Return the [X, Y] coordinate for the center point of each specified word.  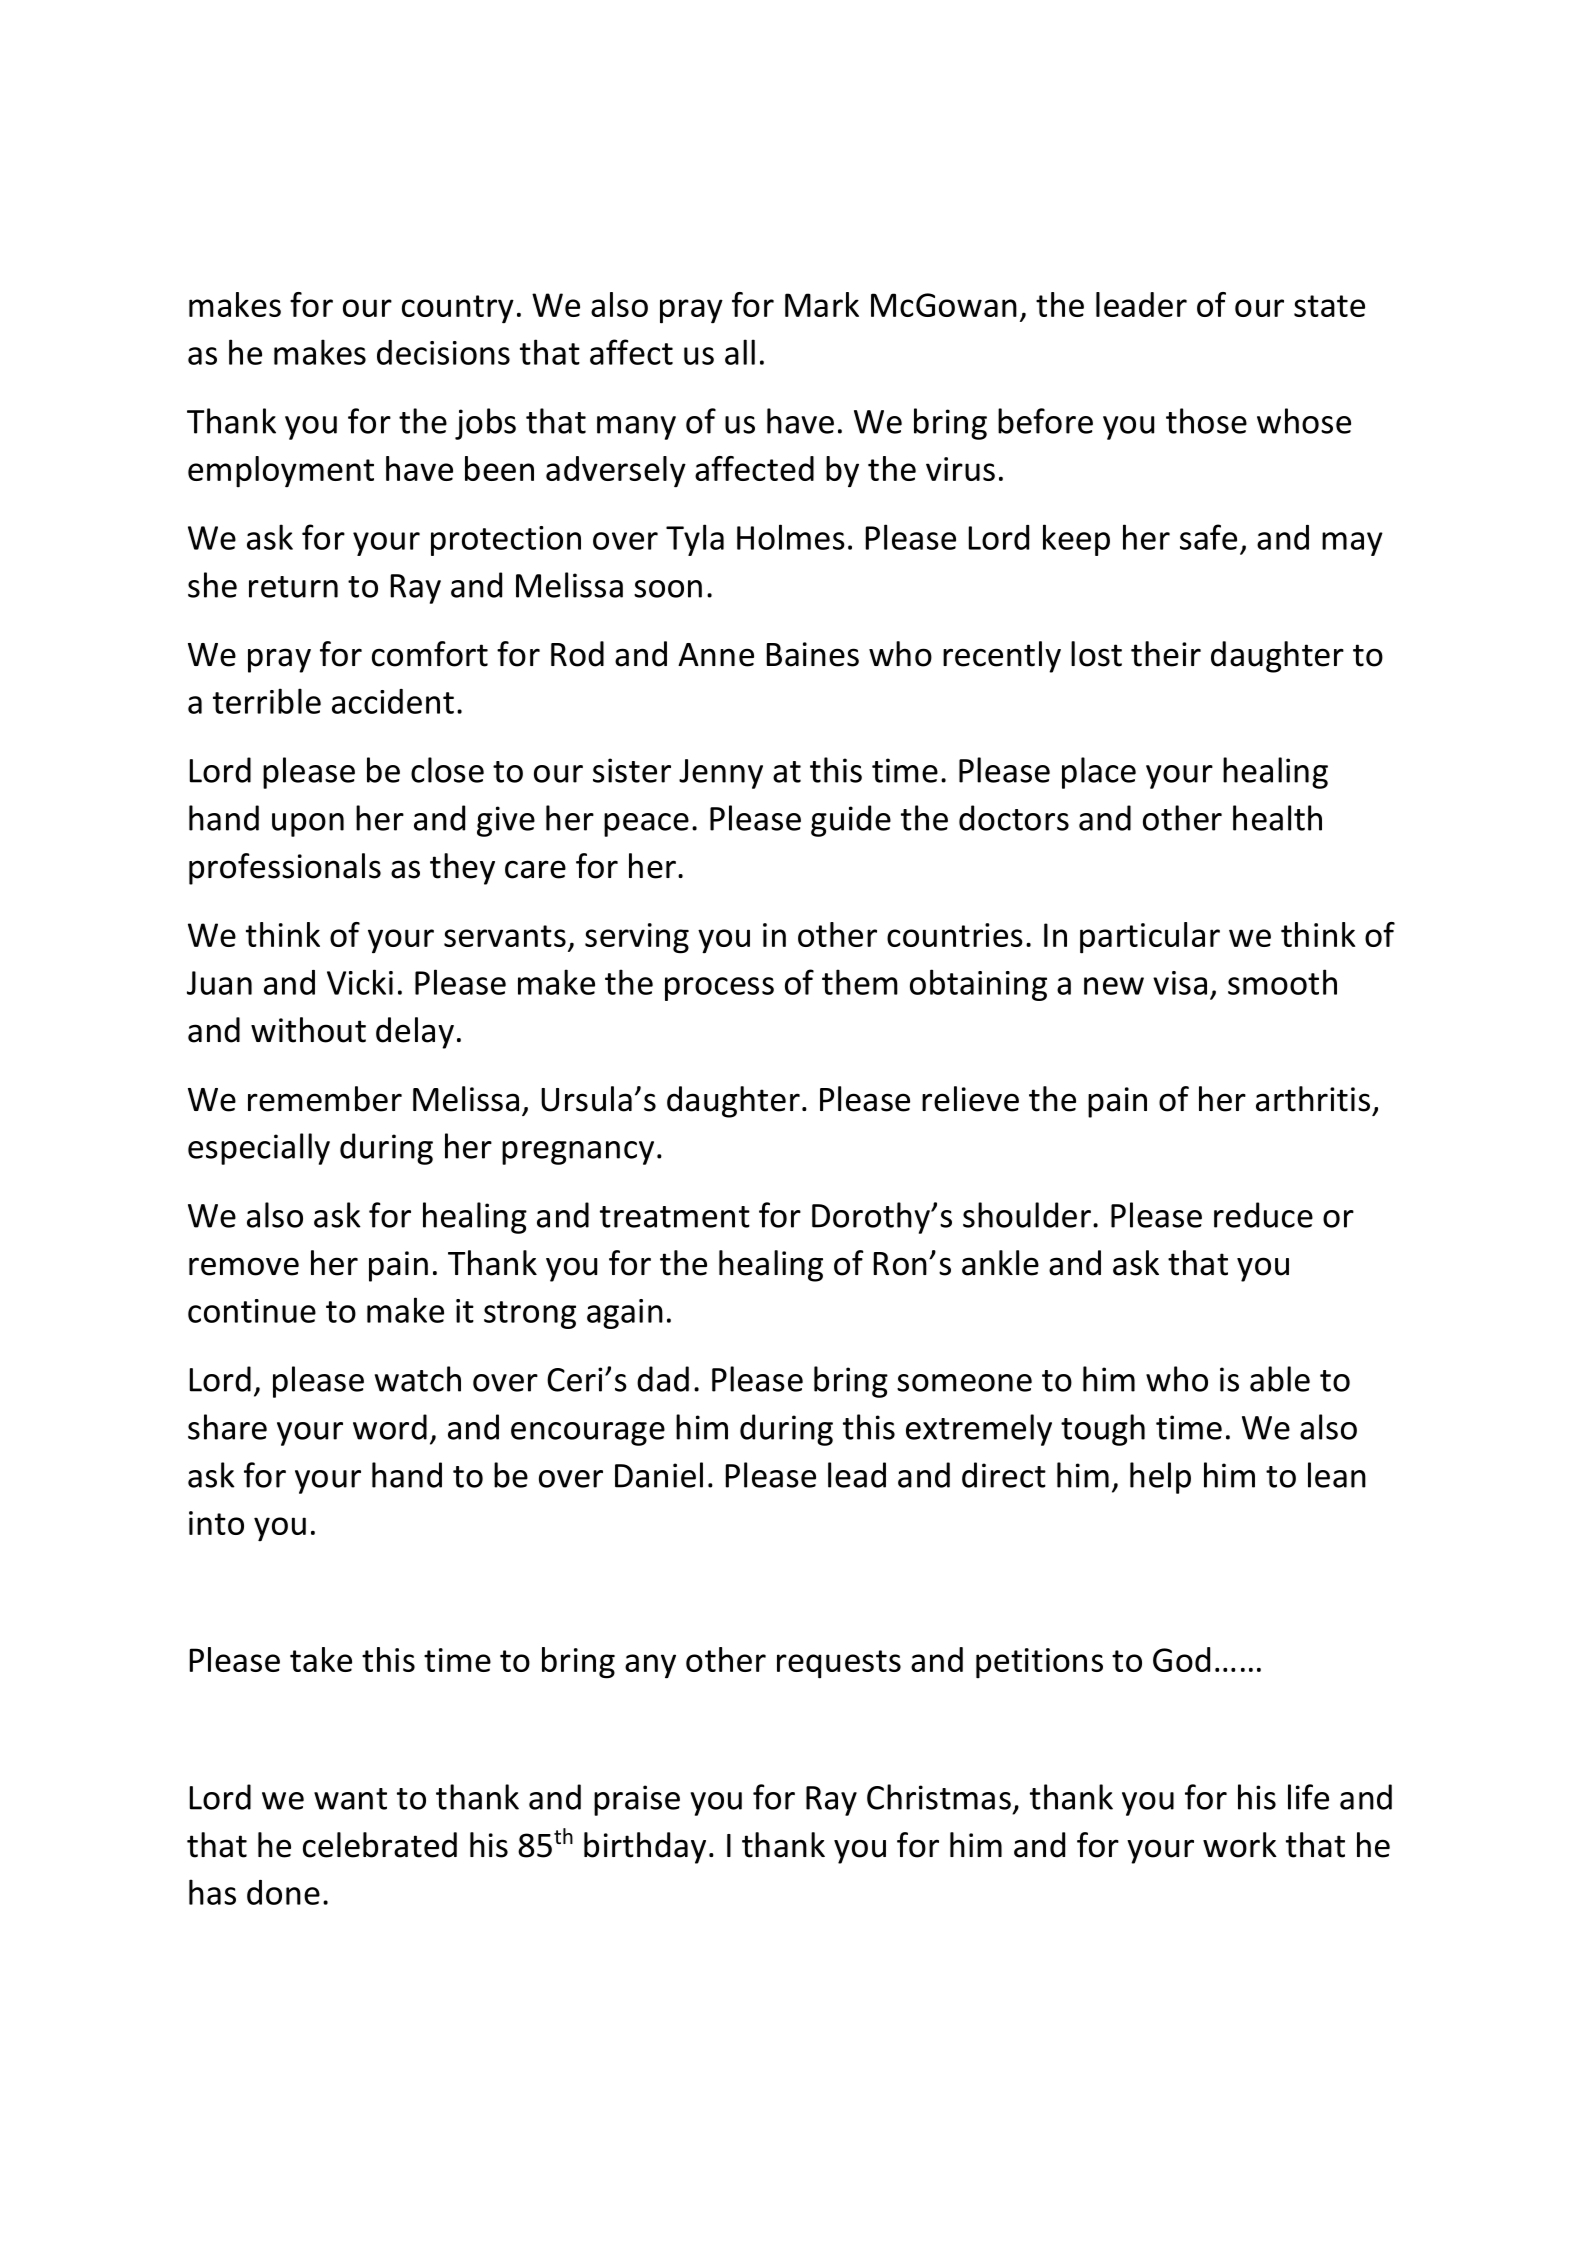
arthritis [1313, 1099]
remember [325, 1099]
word [390, 1427]
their [1166, 654]
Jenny [721, 774]
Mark [822, 304]
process [719, 989]
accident [393, 701]
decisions [443, 352]
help [1160, 1478]
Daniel [659, 1475]
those [1206, 421]
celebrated [380, 1845]
